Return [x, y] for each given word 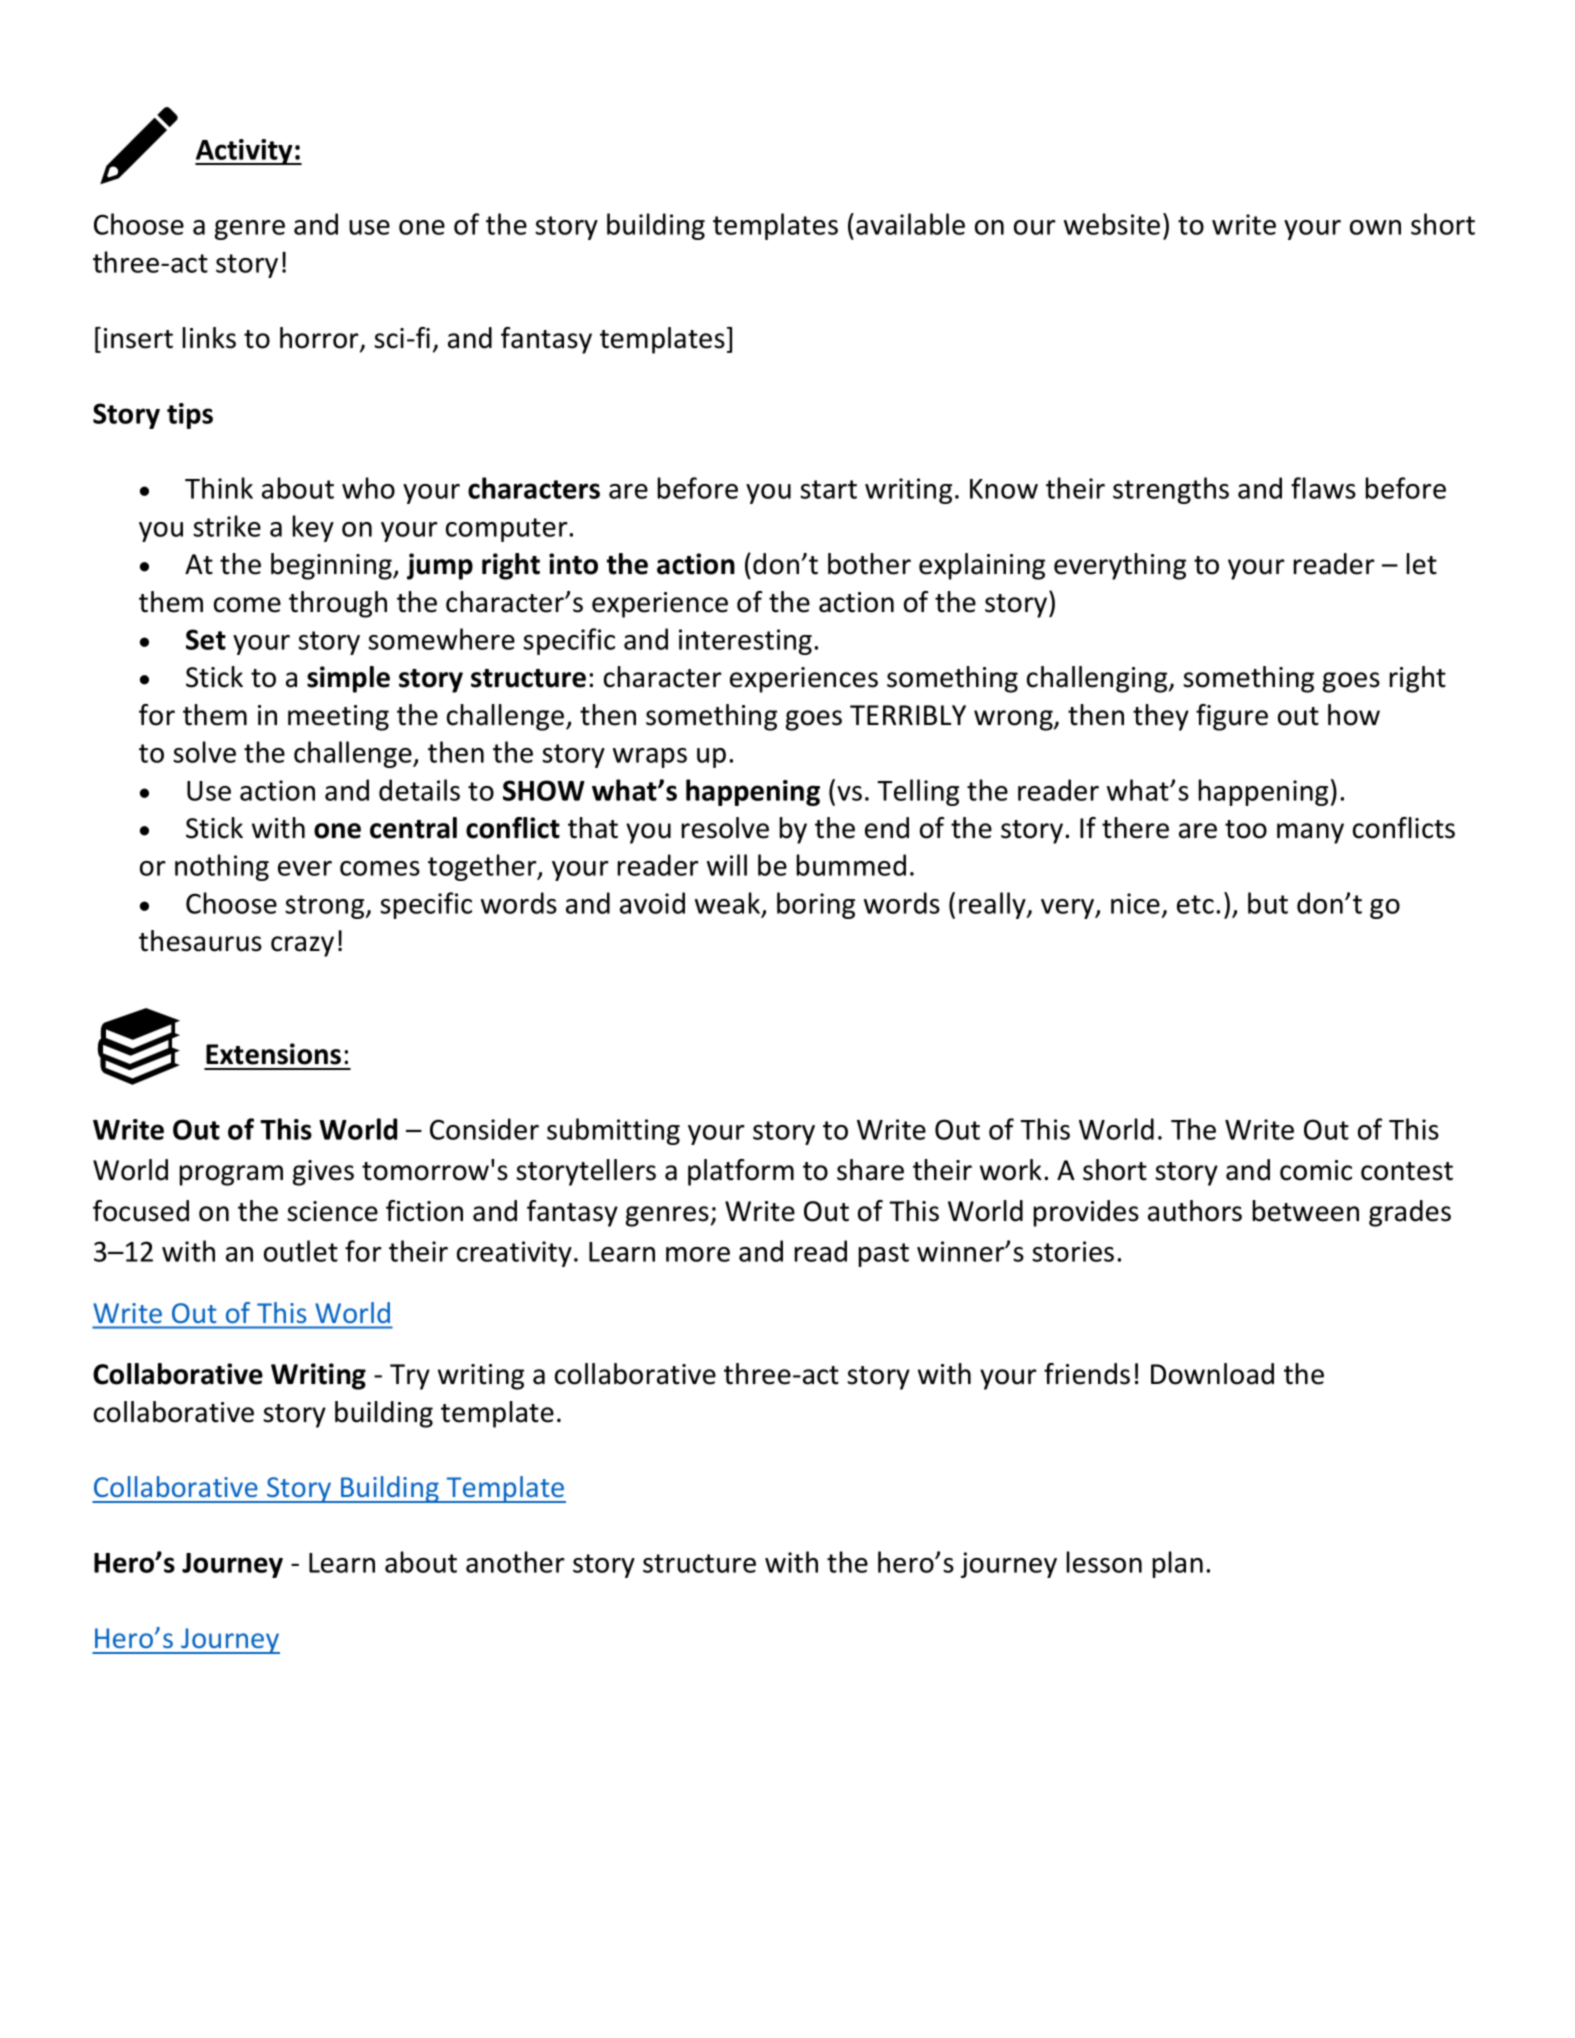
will [727, 865]
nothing [222, 867]
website [1112, 224]
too [1246, 829]
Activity [245, 152]
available [910, 224]
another [515, 1562]
